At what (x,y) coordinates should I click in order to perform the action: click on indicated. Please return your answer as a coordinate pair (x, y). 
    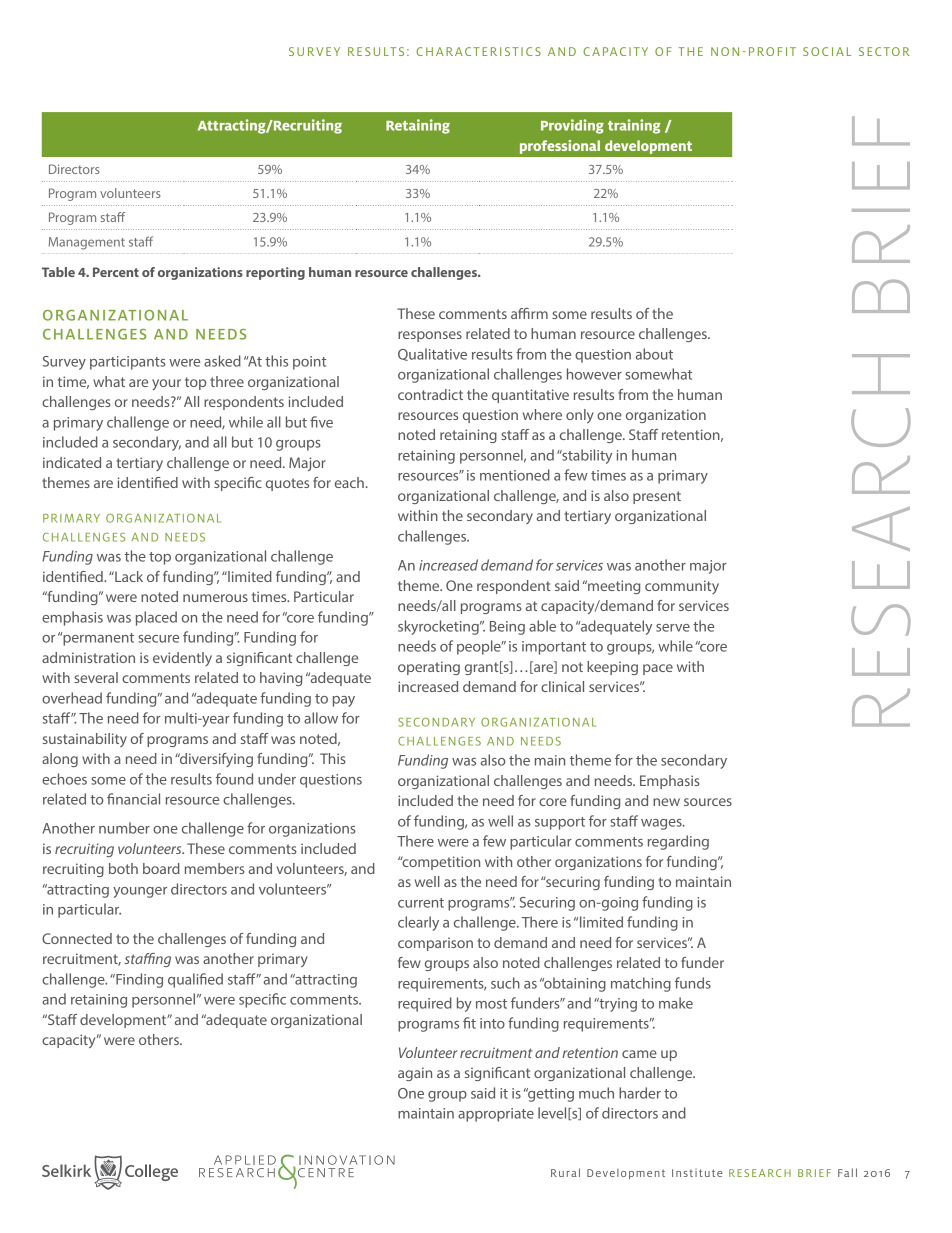
    Looking at the image, I should click on (72, 462).
